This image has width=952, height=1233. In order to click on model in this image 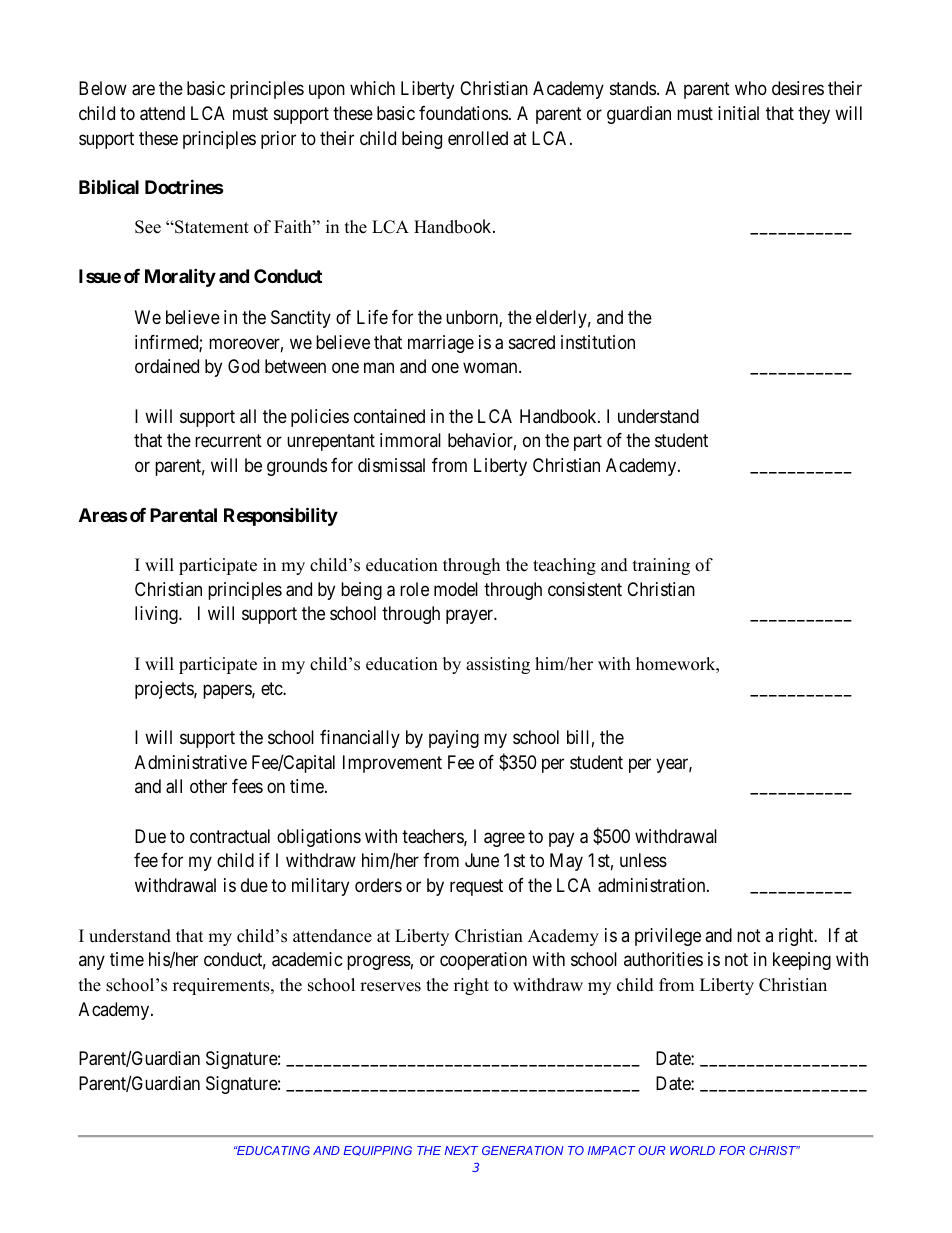, I will do `click(456, 589)`.
